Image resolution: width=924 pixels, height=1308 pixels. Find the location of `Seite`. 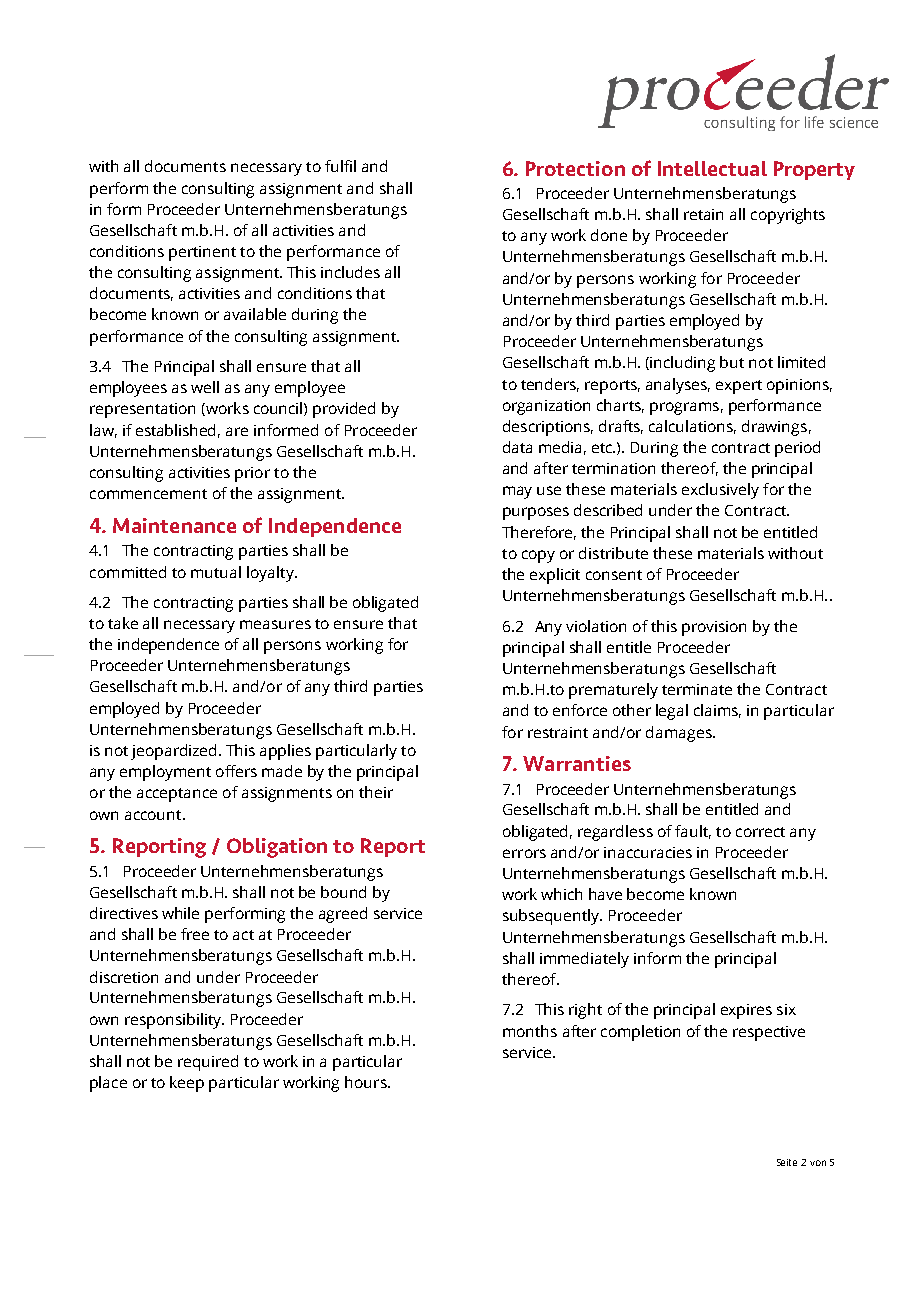

Seite is located at coordinates (787, 1162).
